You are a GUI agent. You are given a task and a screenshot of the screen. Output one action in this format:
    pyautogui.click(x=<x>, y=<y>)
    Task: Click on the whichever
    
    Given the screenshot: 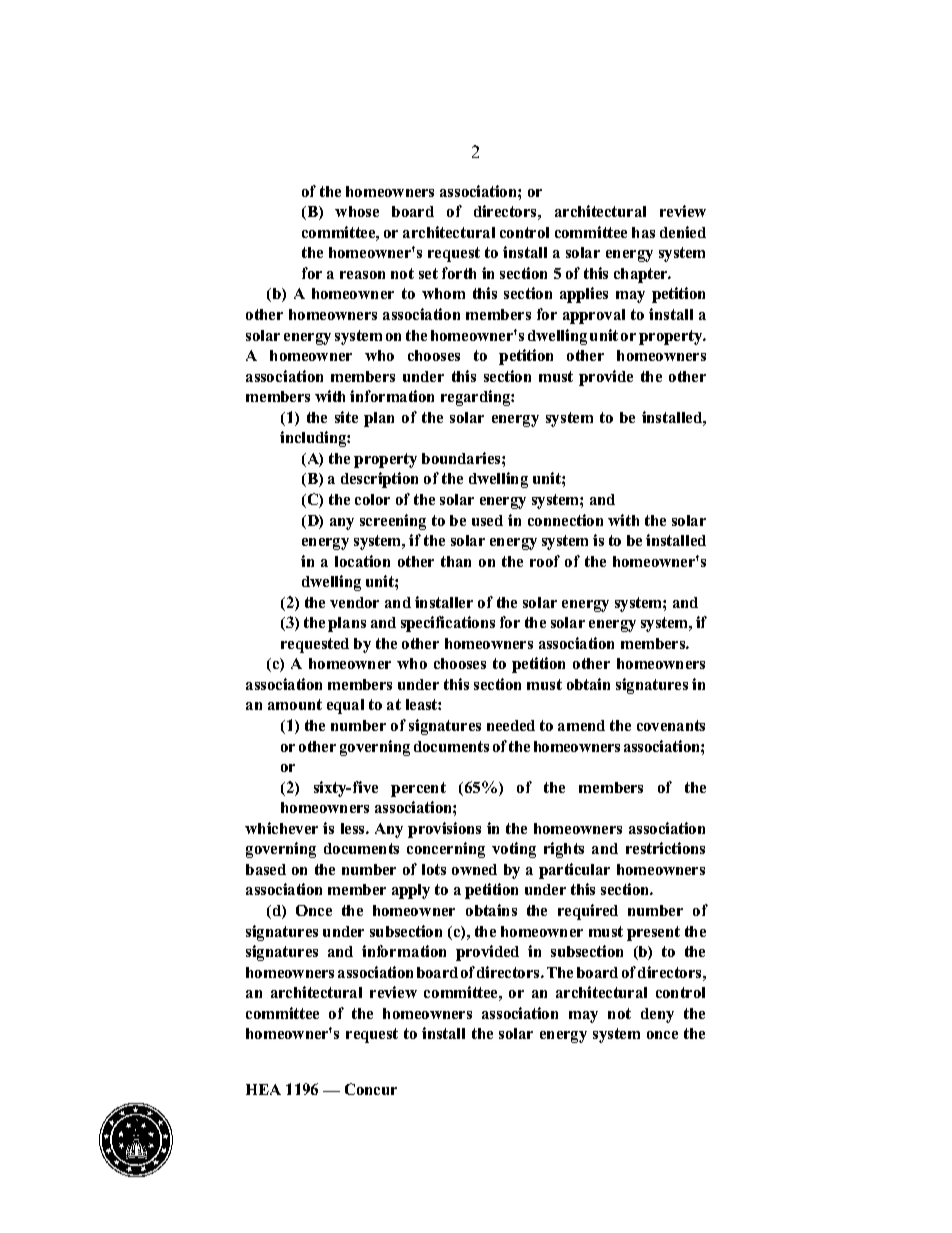 What is the action you would take?
    pyautogui.click(x=281, y=828)
